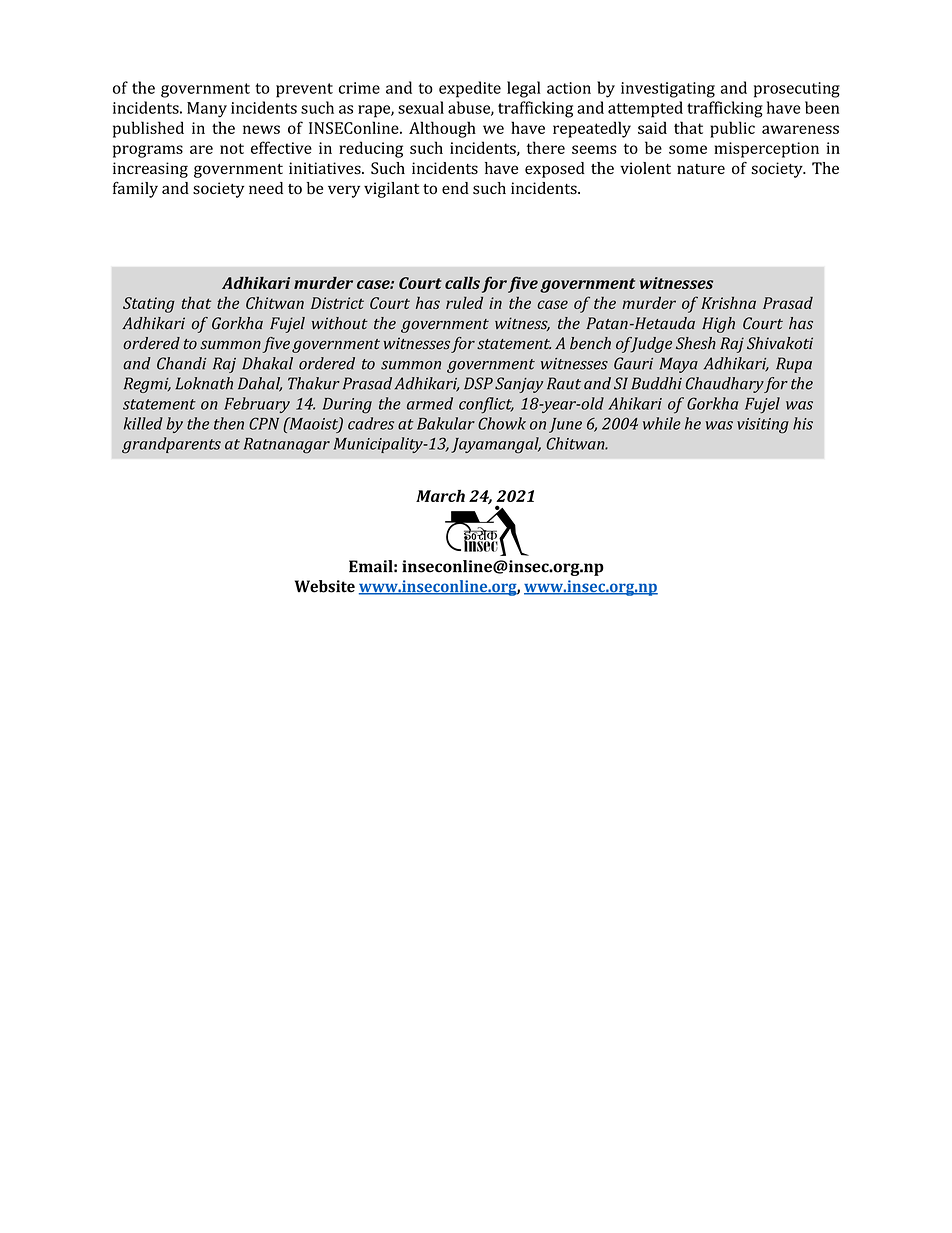 The height and width of the page is (1233, 952). Describe the element at coordinates (797, 90) in the page. I see `prosecuting` at that location.
